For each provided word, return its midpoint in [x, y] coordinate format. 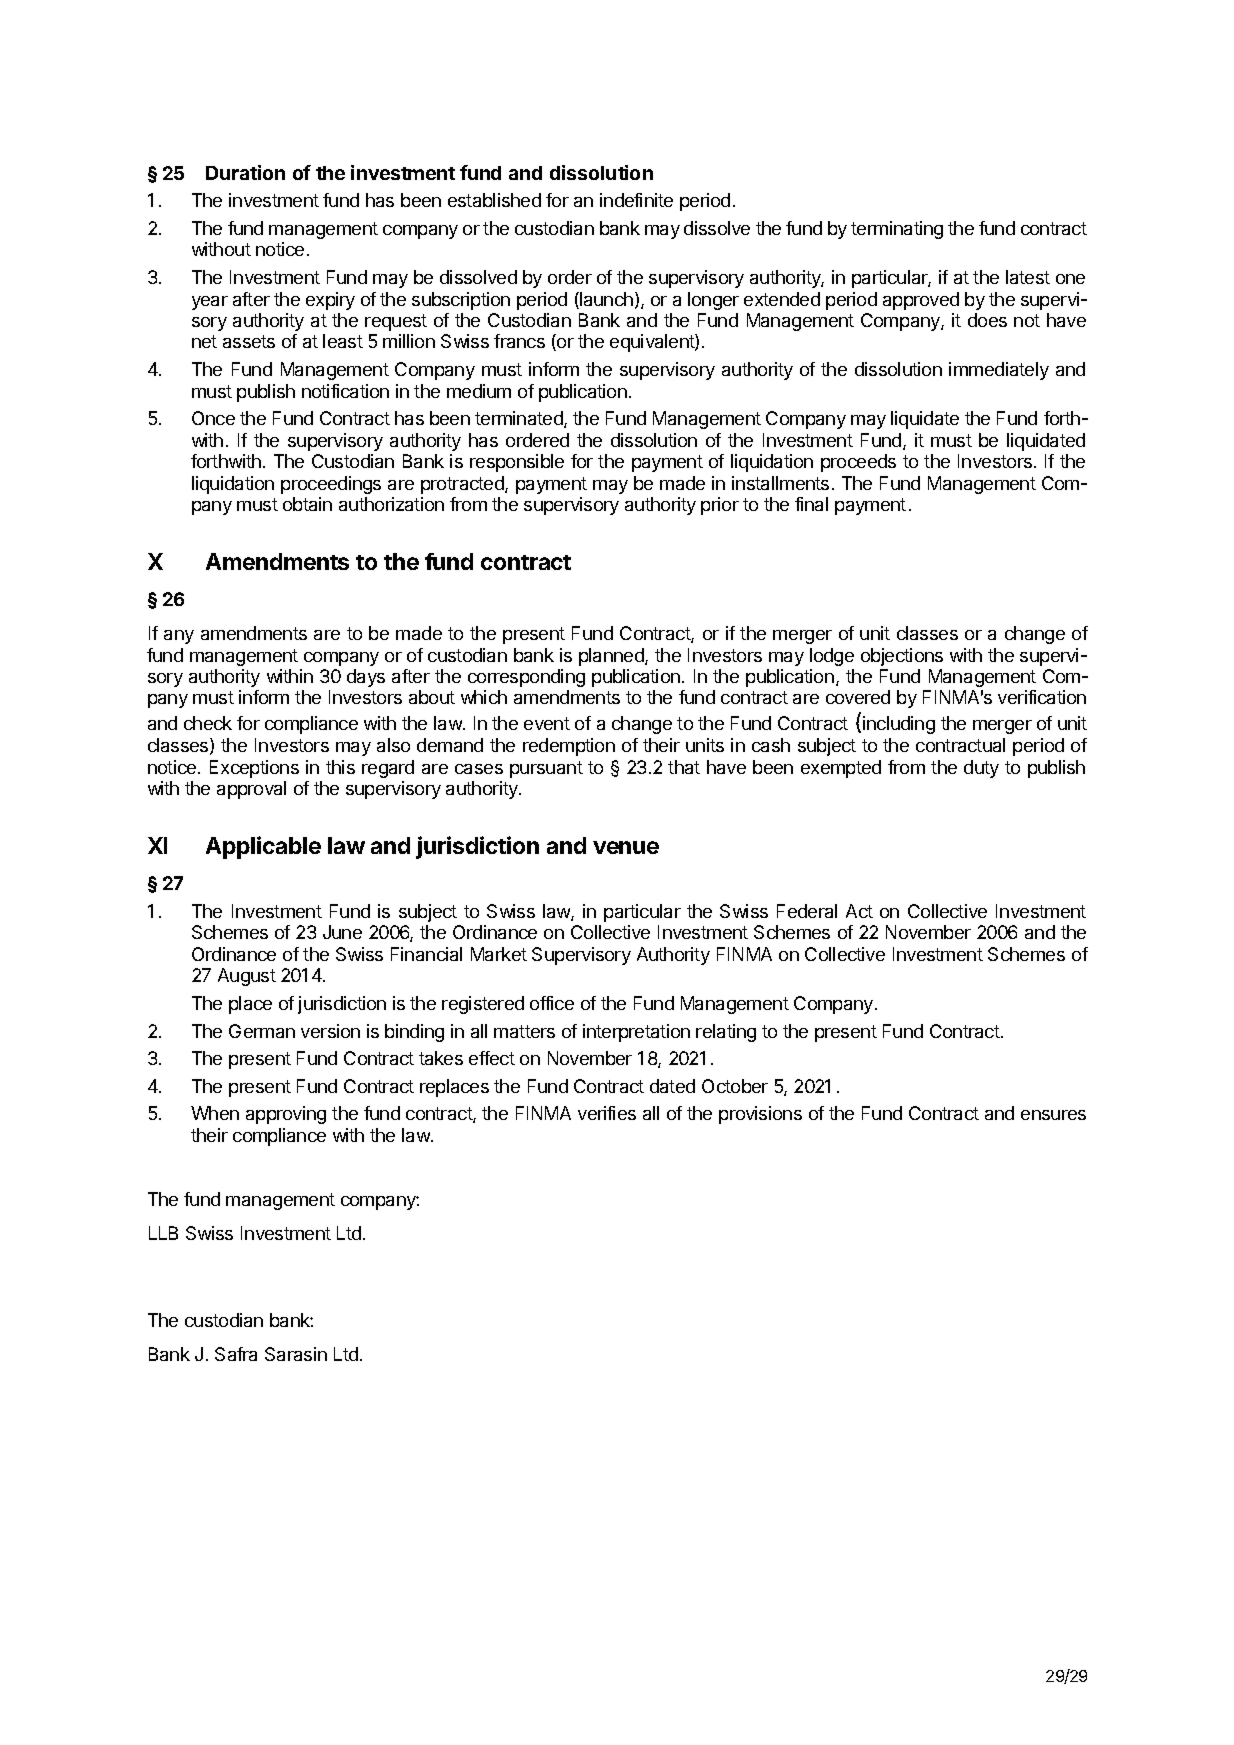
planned [612, 657]
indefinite [636, 200]
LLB [163, 1233]
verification [1042, 697]
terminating [897, 230]
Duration [245, 172]
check [208, 723]
